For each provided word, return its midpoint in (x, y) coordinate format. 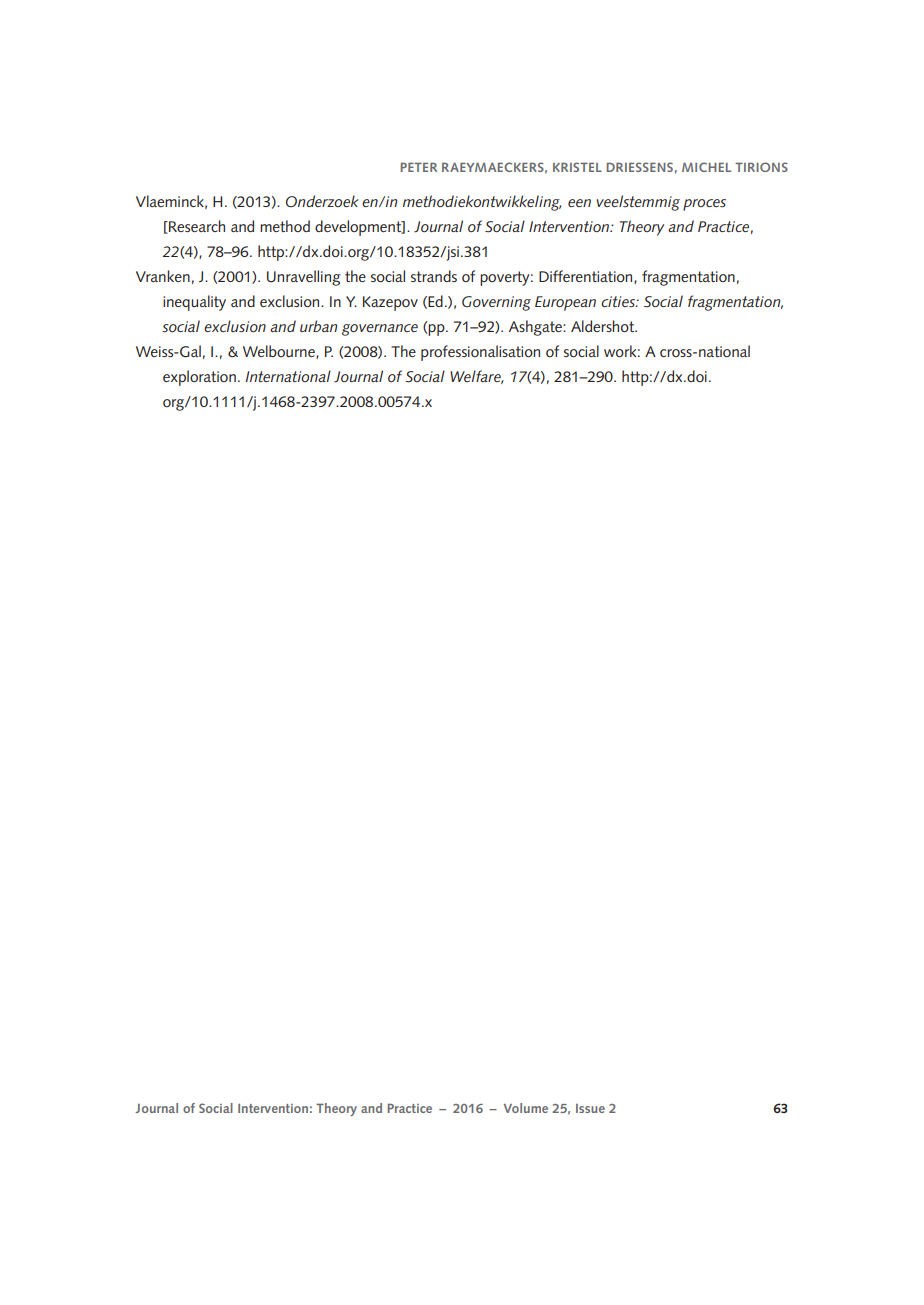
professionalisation (480, 353)
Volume (526, 1108)
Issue (590, 1108)
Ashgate (536, 328)
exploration (199, 378)
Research (196, 227)
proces (704, 205)
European (565, 303)
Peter (418, 167)
